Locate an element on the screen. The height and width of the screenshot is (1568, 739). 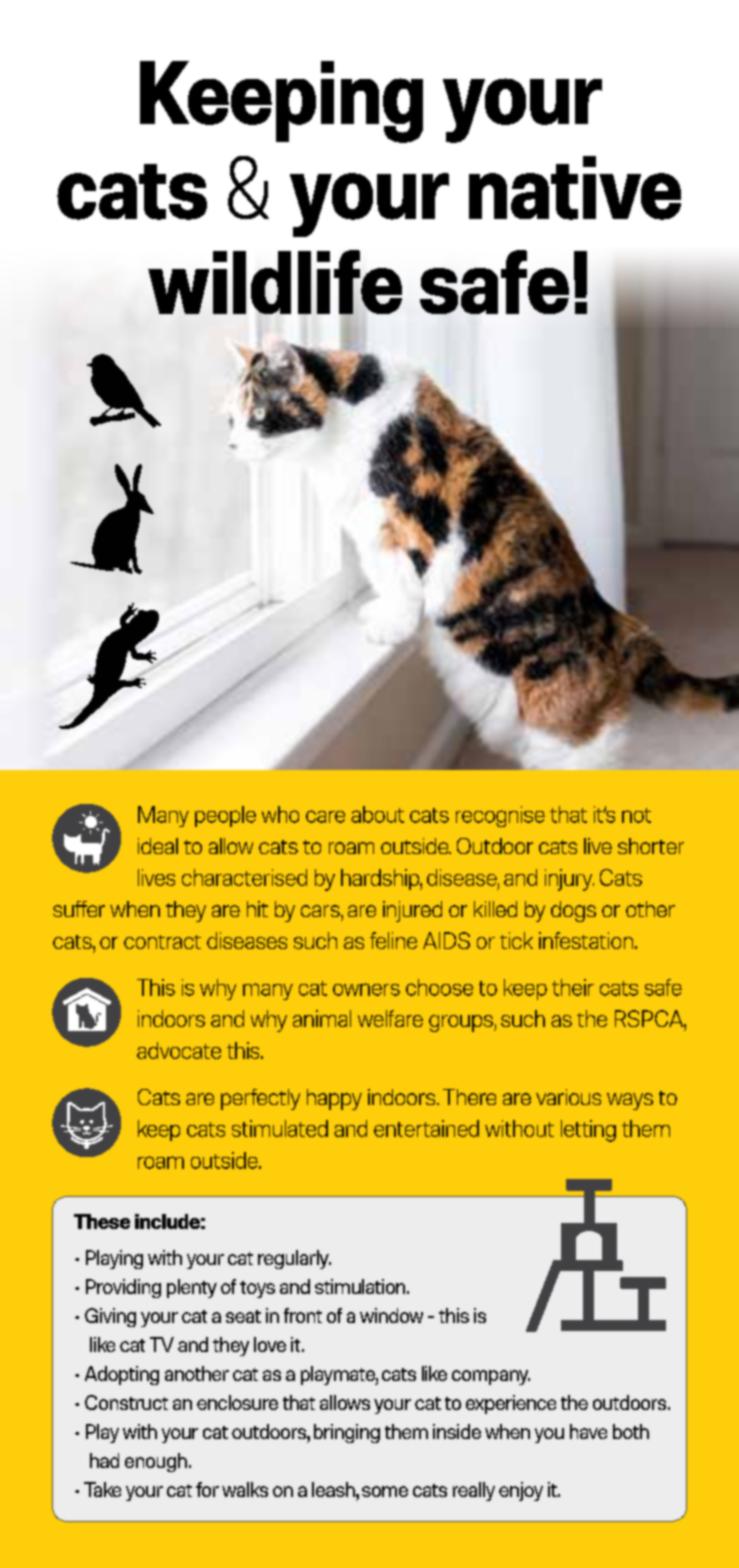
native is located at coordinates (575, 188).
